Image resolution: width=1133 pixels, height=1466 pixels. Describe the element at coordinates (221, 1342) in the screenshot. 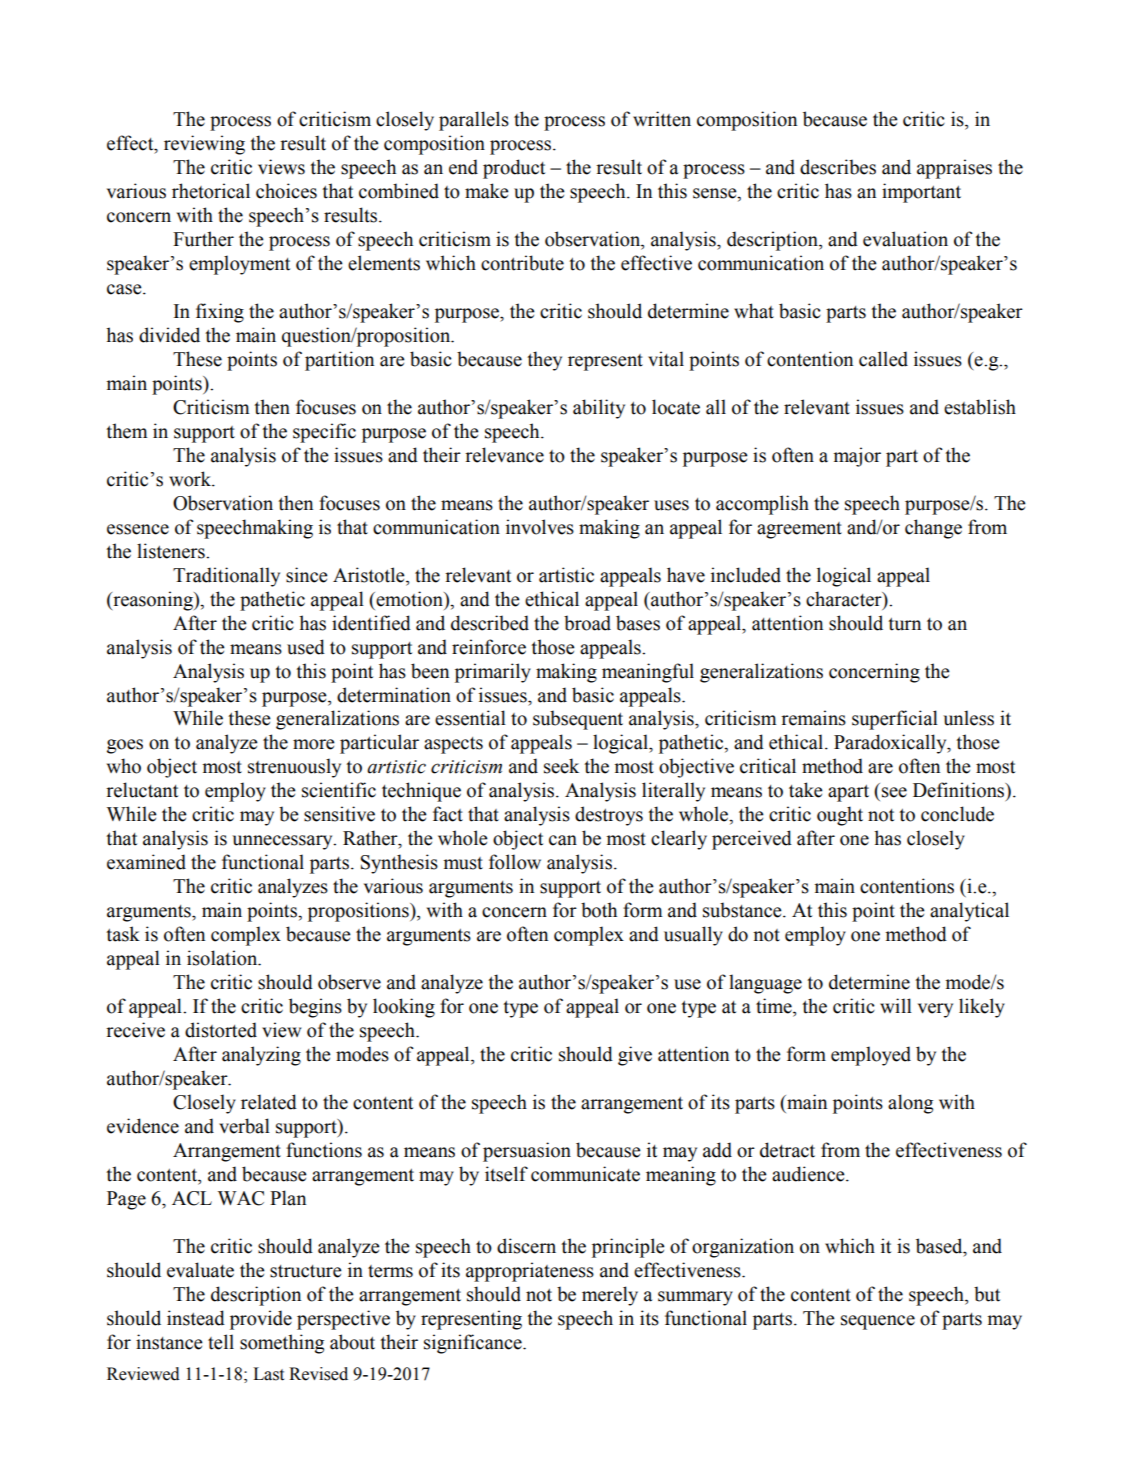

I see `tell` at that location.
